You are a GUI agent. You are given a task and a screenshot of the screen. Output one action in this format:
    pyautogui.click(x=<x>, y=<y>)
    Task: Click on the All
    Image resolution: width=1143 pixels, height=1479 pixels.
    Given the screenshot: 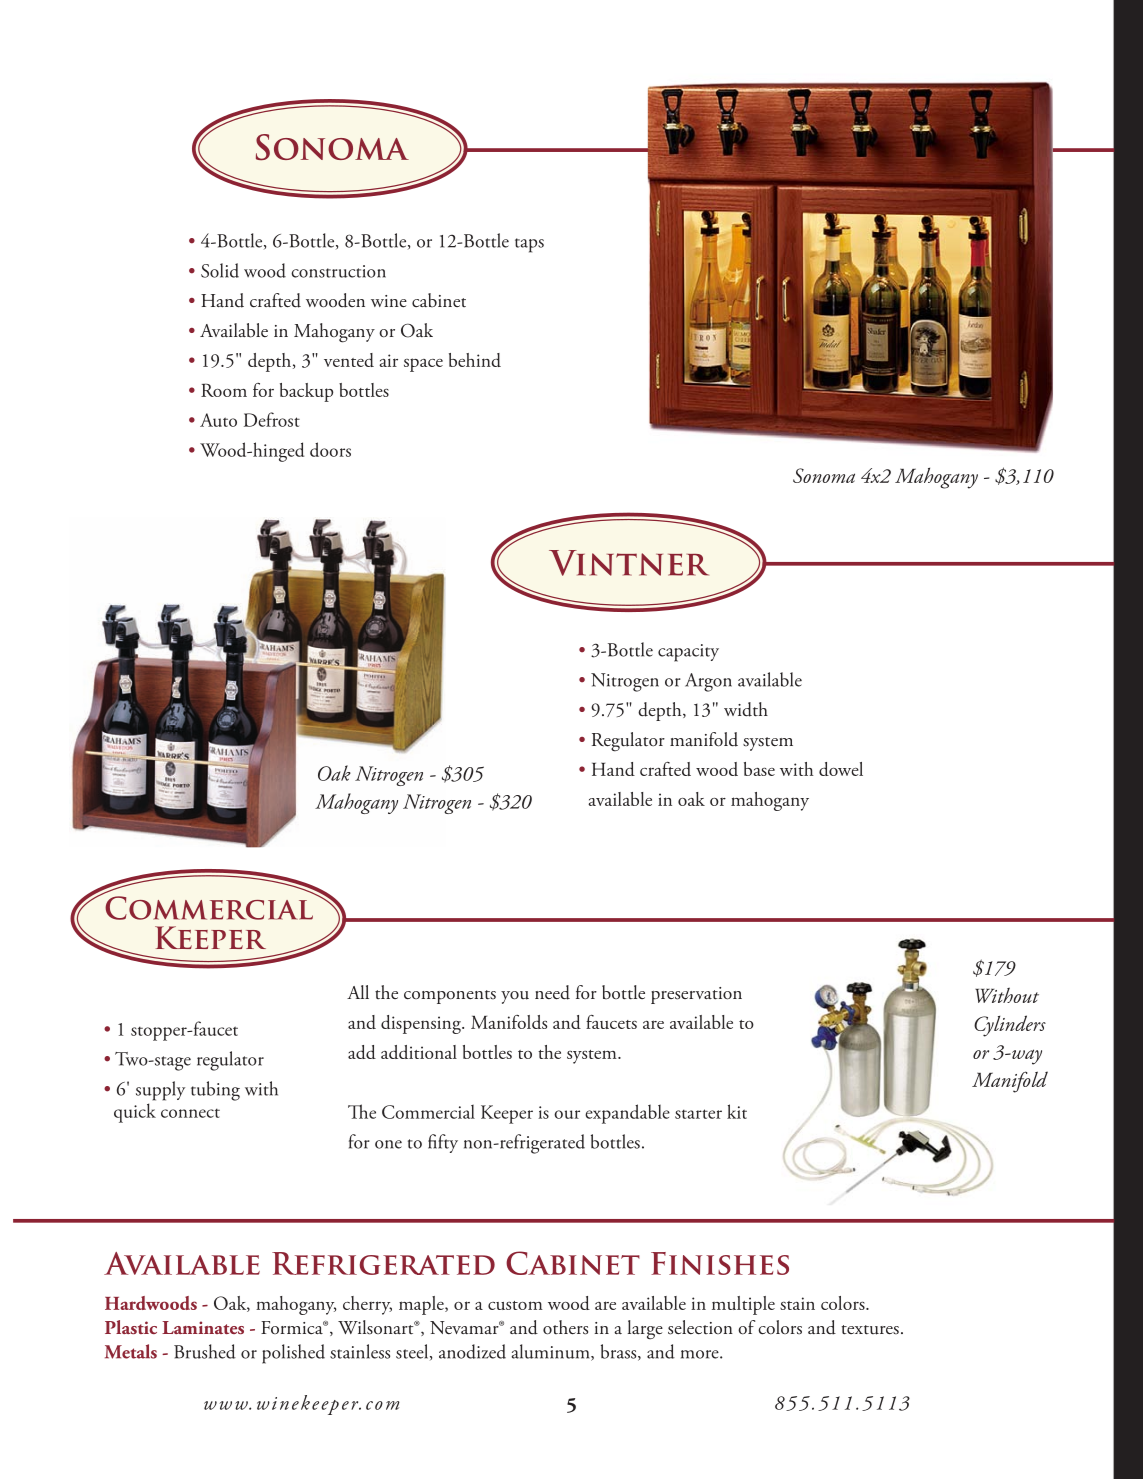 What is the action you would take?
    pyautogui.click(x=358, y=992)
